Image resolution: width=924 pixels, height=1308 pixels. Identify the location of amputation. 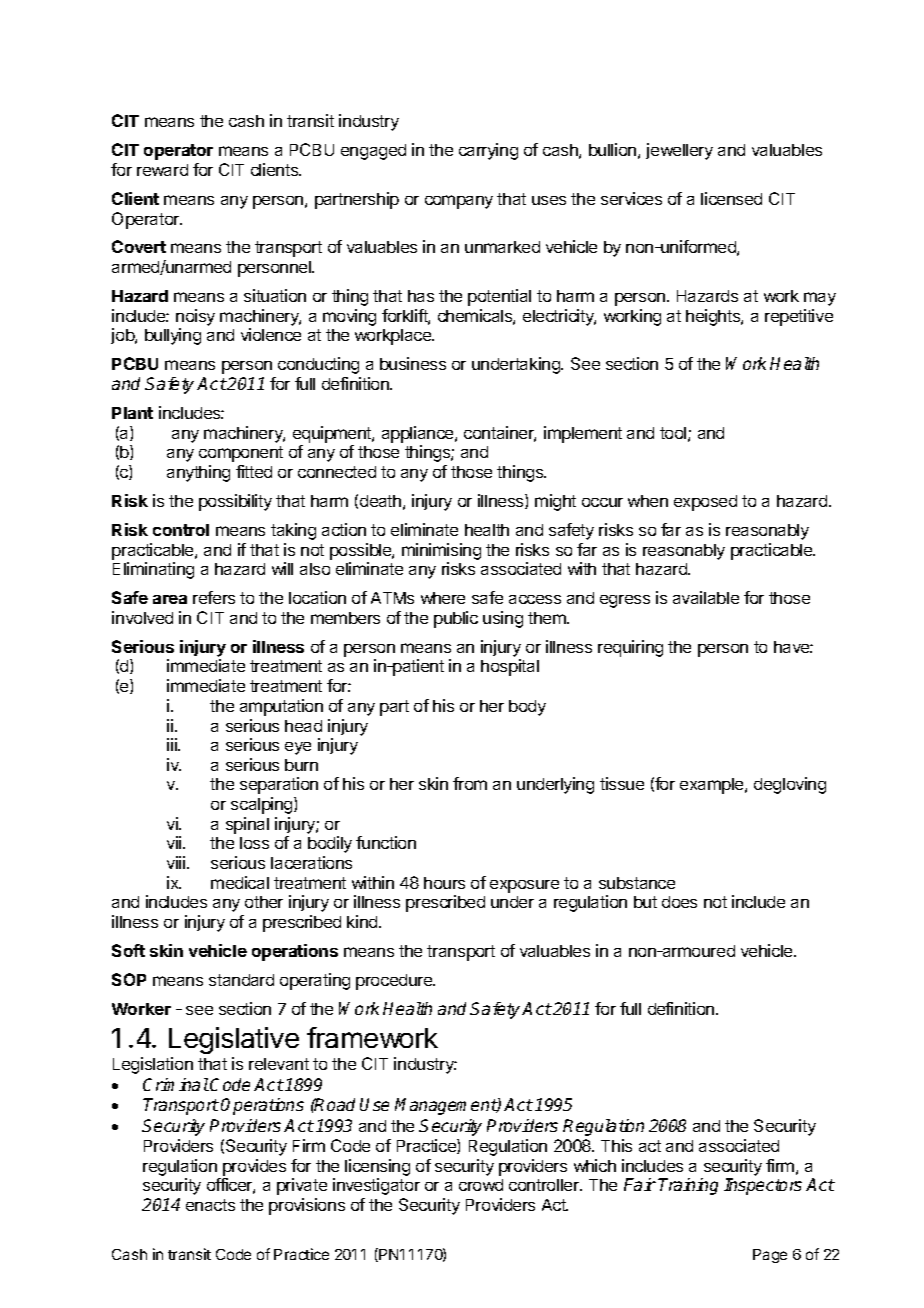
(281, 707).
